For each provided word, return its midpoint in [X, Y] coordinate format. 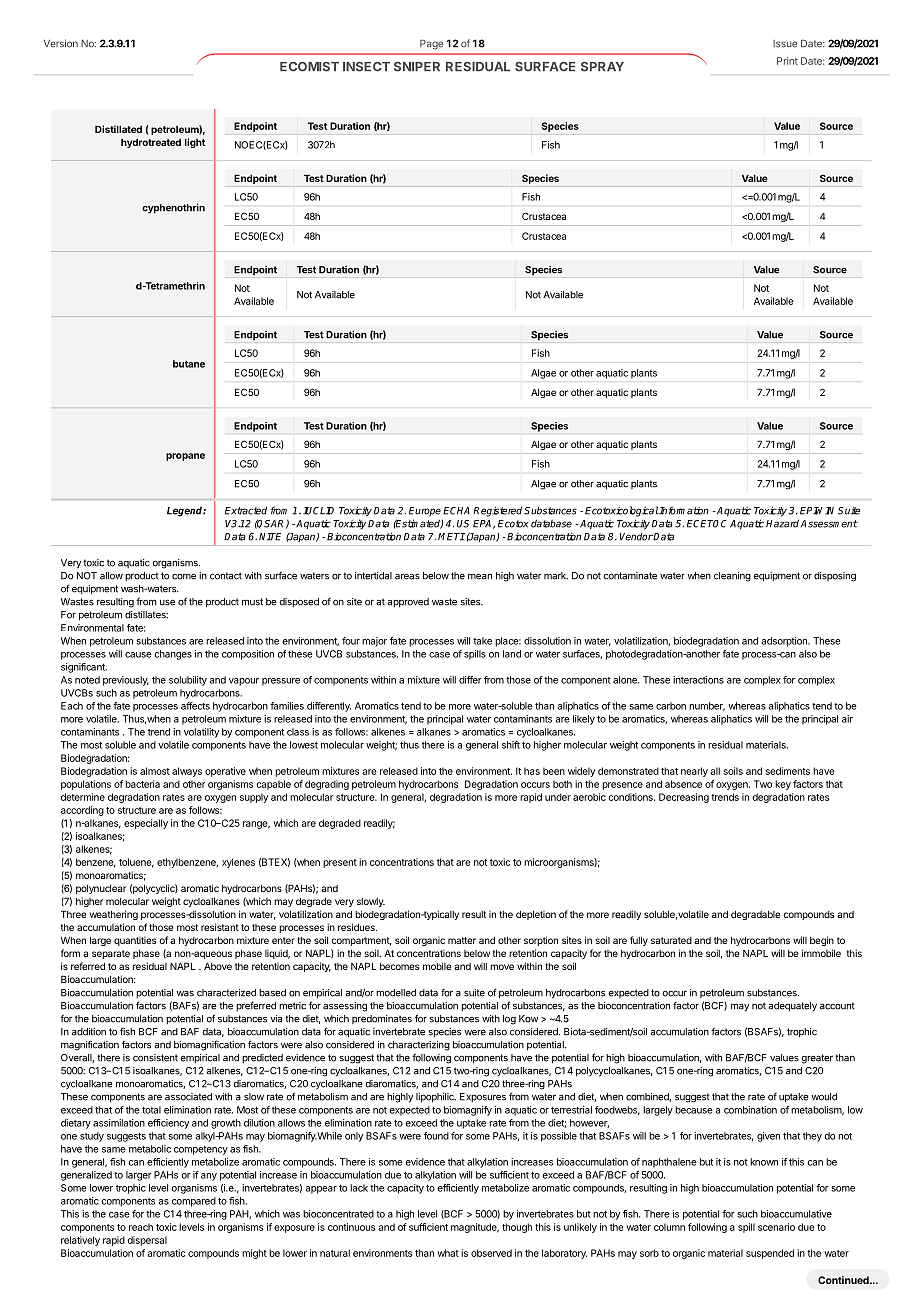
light [195, 143]
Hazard [782, 523]
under [558, 797]
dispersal [147, 1241]
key [783, 785]
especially [146, 824]
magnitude [475, 1228]
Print [787, 61]
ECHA [456, 511]
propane [185, 457]
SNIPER [417, 67]
